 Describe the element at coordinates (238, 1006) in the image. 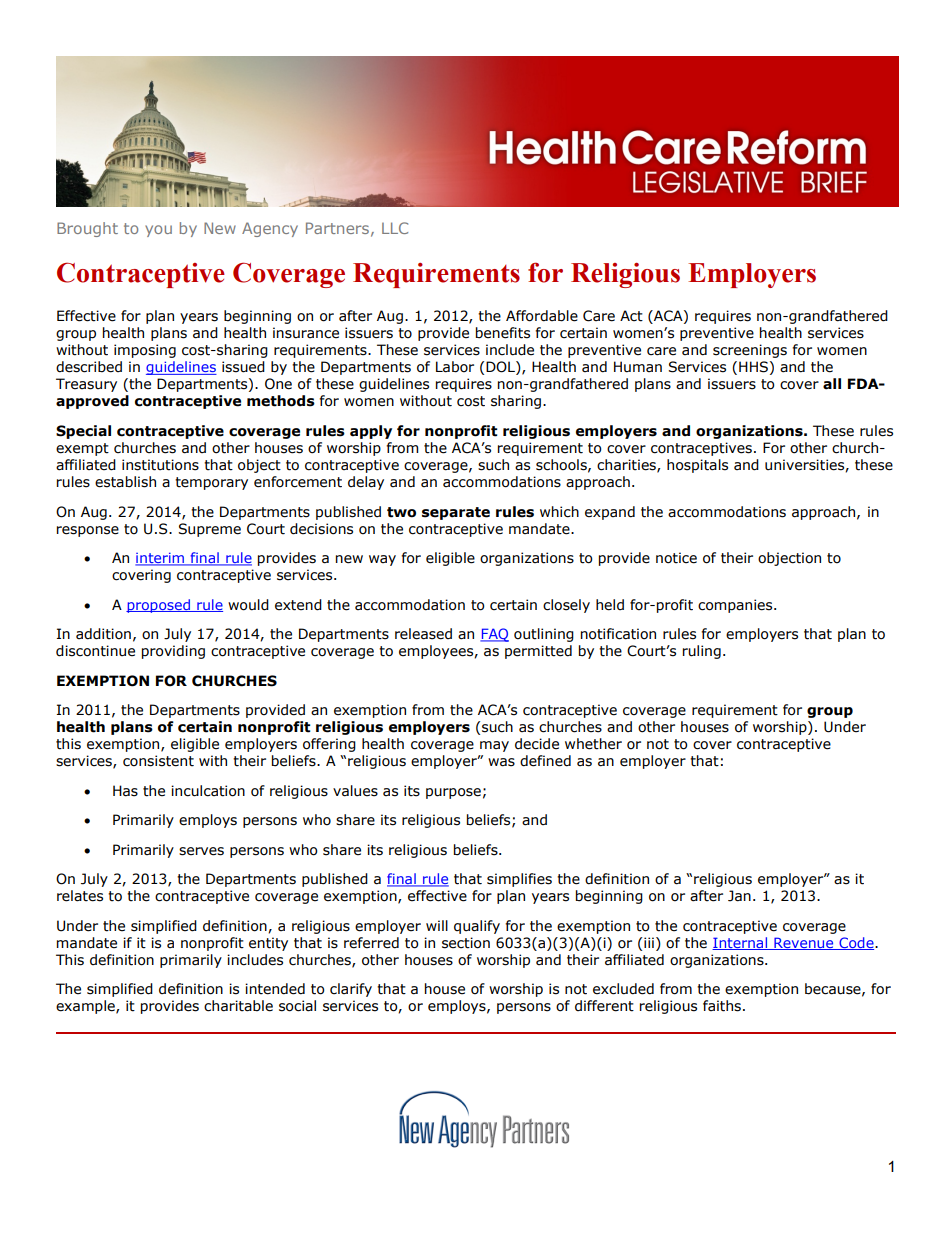

I see `charitable` at that location.
